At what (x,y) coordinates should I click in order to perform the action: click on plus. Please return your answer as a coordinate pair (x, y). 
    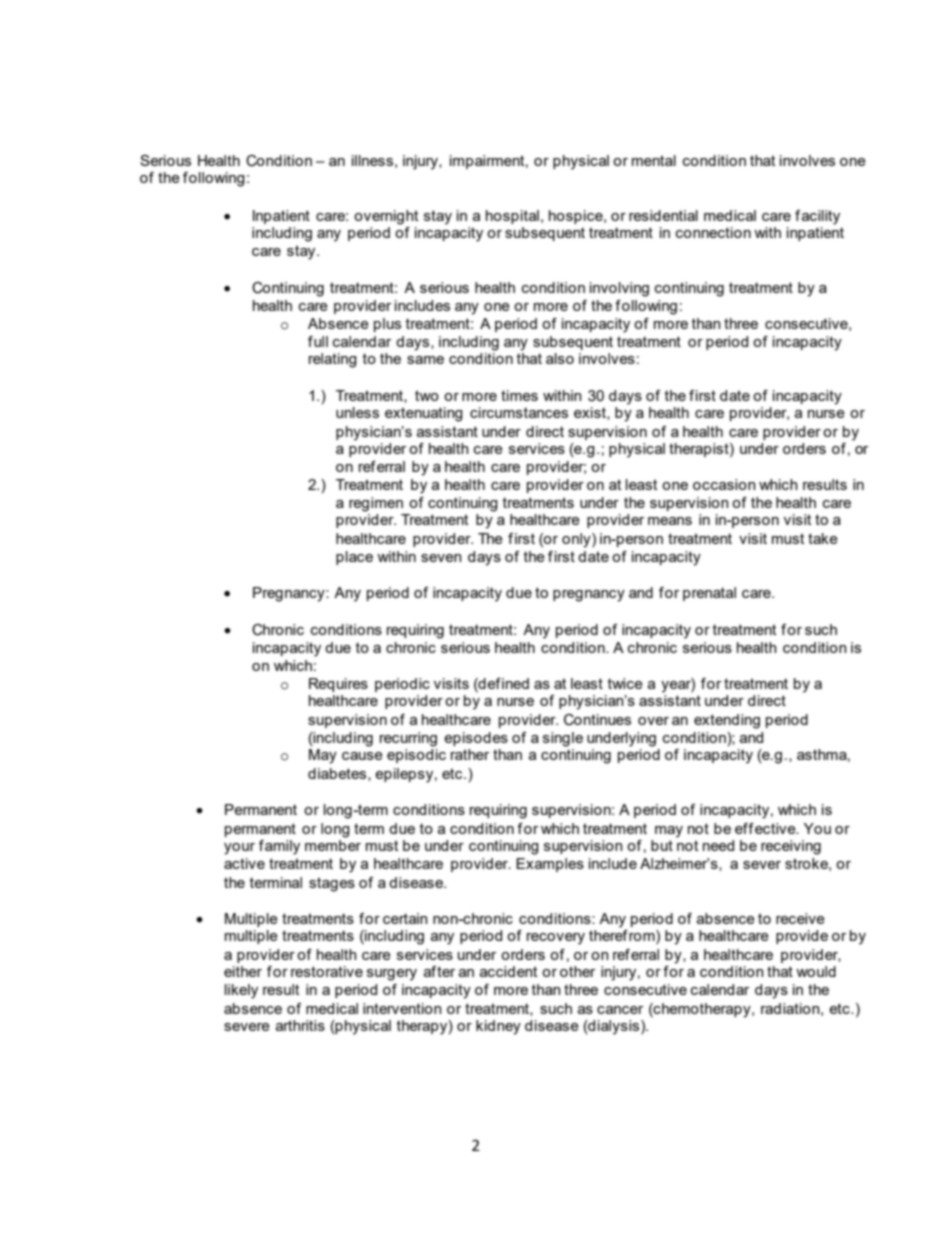
    Looking at the image, I should click on (387, 325).
